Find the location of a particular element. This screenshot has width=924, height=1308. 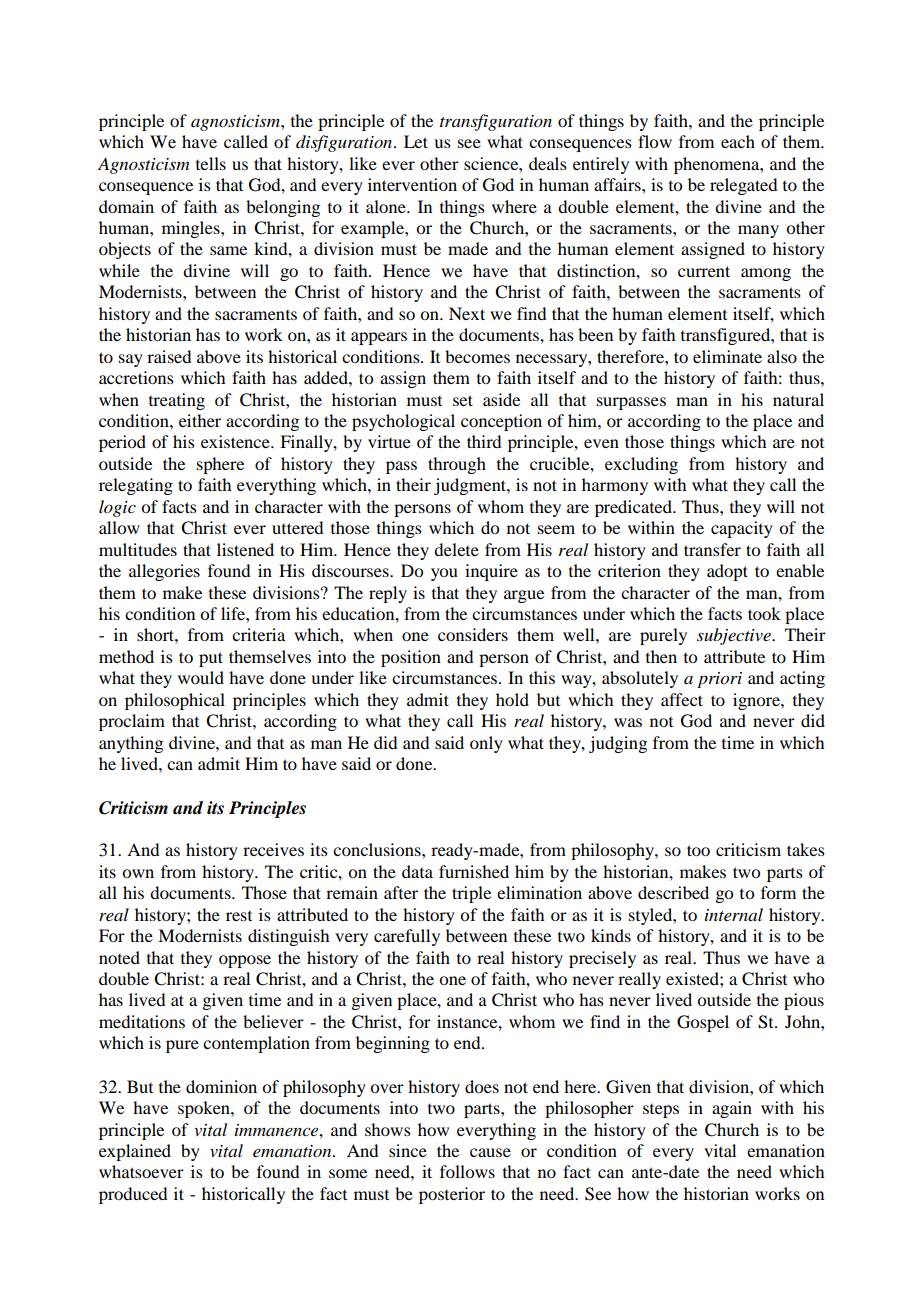

through is located at coordinates (457, 465).
